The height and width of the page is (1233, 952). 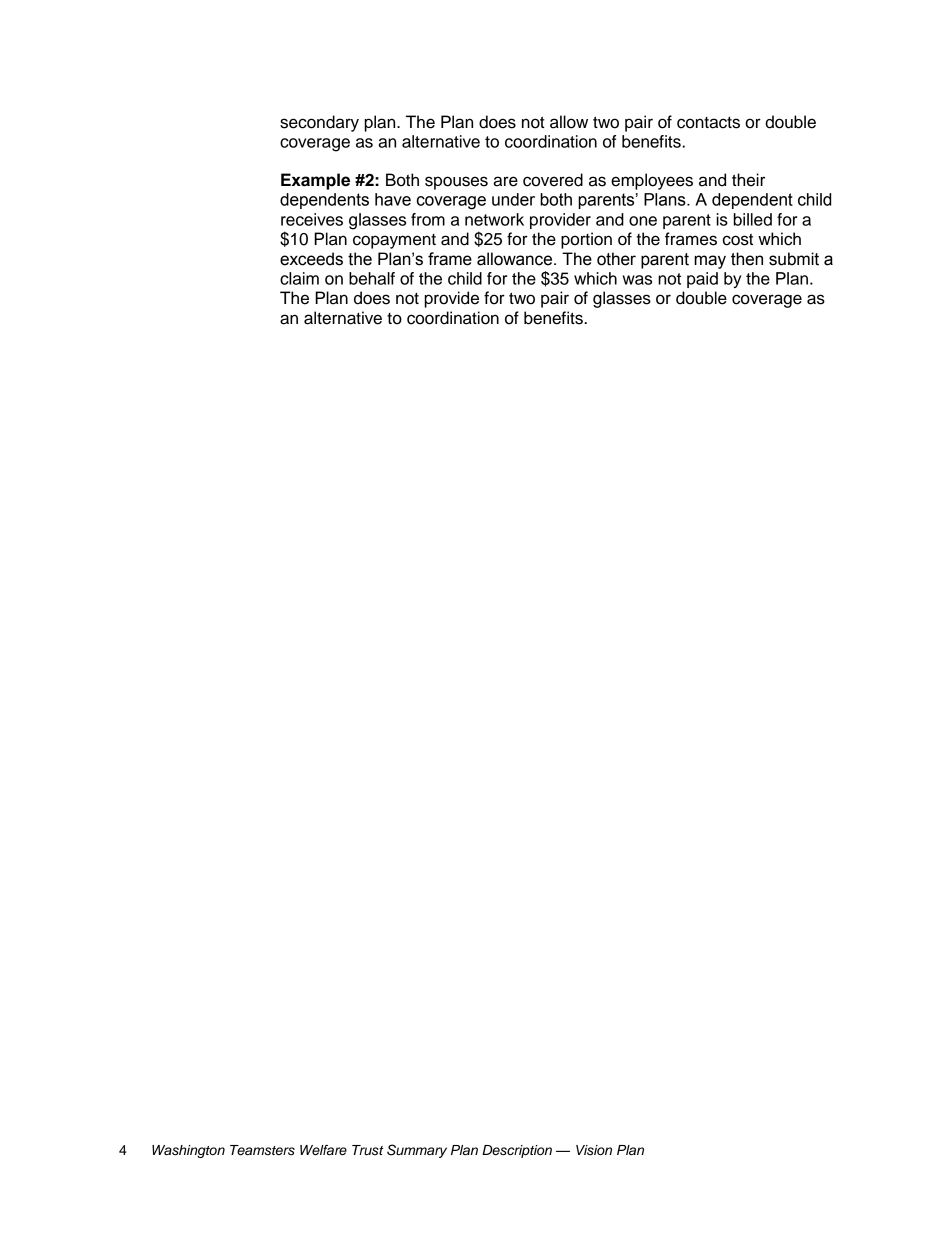 I want to click on may, so click(x=710, y=262).
